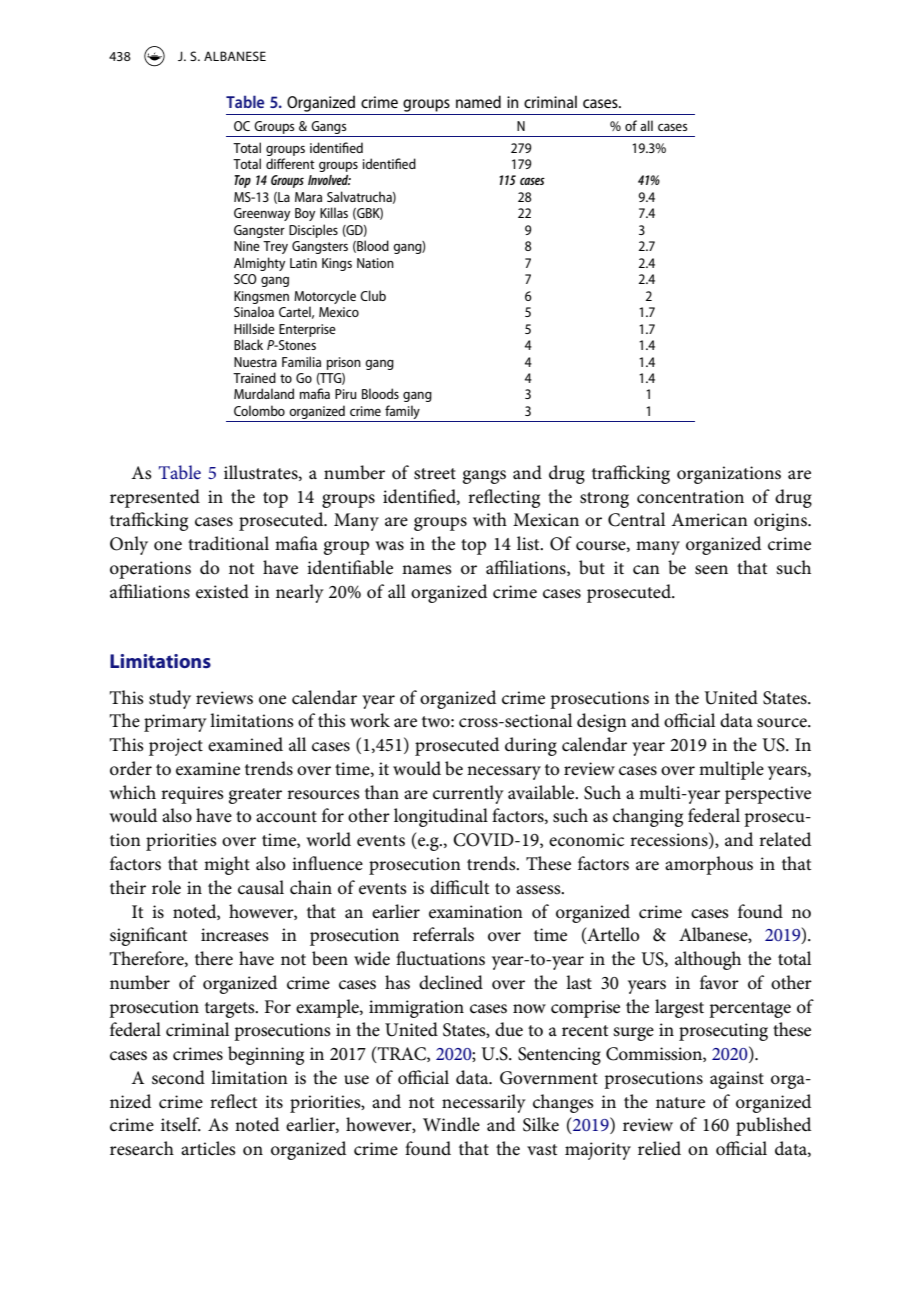 The width and height of the document is (921, 1316). Describe the element at coordinates (181, 1124) in the document. I see `itself` at that location.
